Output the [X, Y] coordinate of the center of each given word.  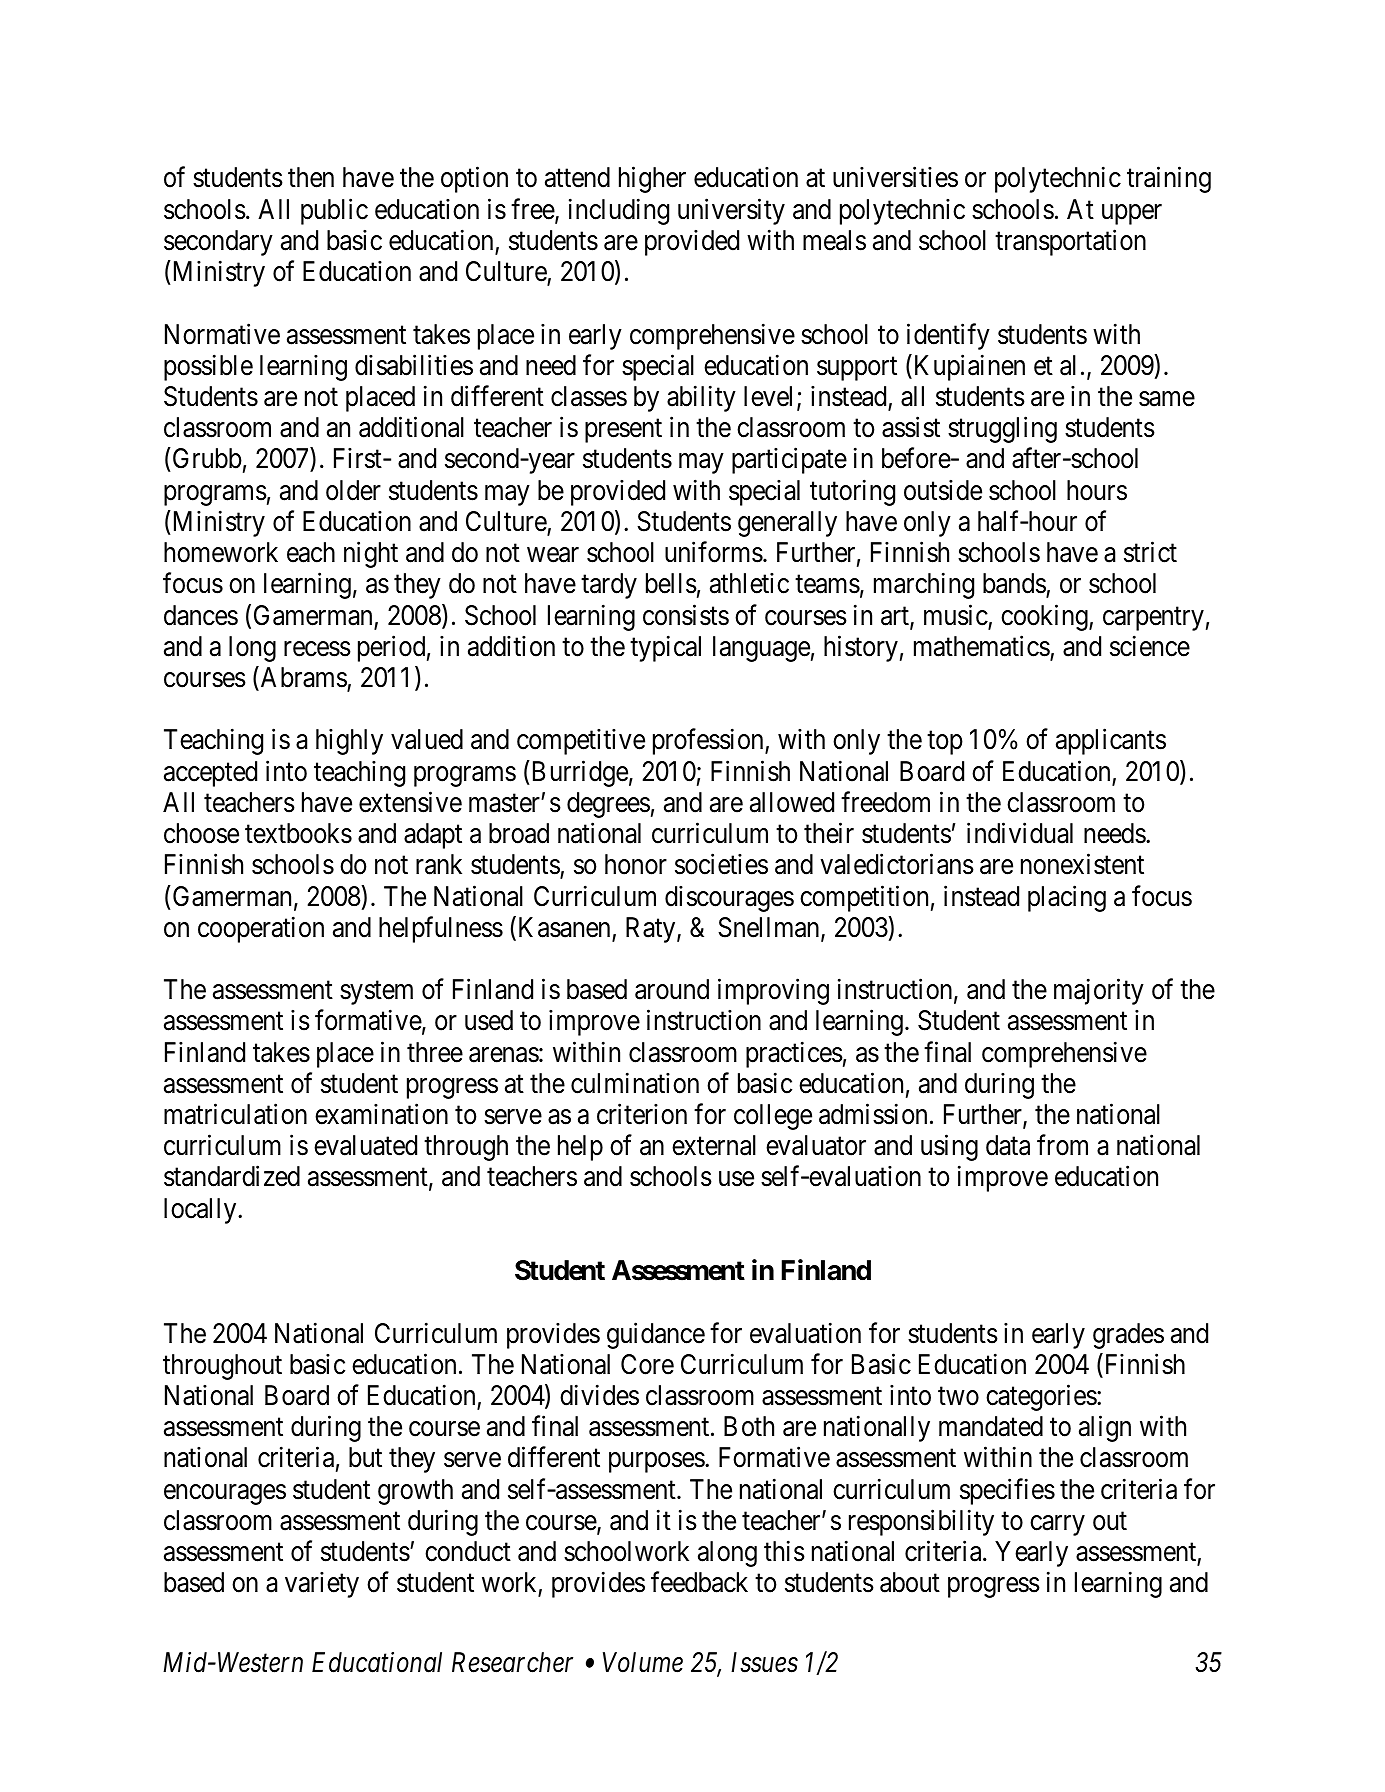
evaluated [365, 1145]
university [731, 211]
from [1062, 1145]
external [714, 1145]
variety [322, 1585]
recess [317, 649]
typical [665, 648]
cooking [1045, 617]
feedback [699, 1582]
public [334, 211]
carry [1057, 1525]
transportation [1070, 242]
